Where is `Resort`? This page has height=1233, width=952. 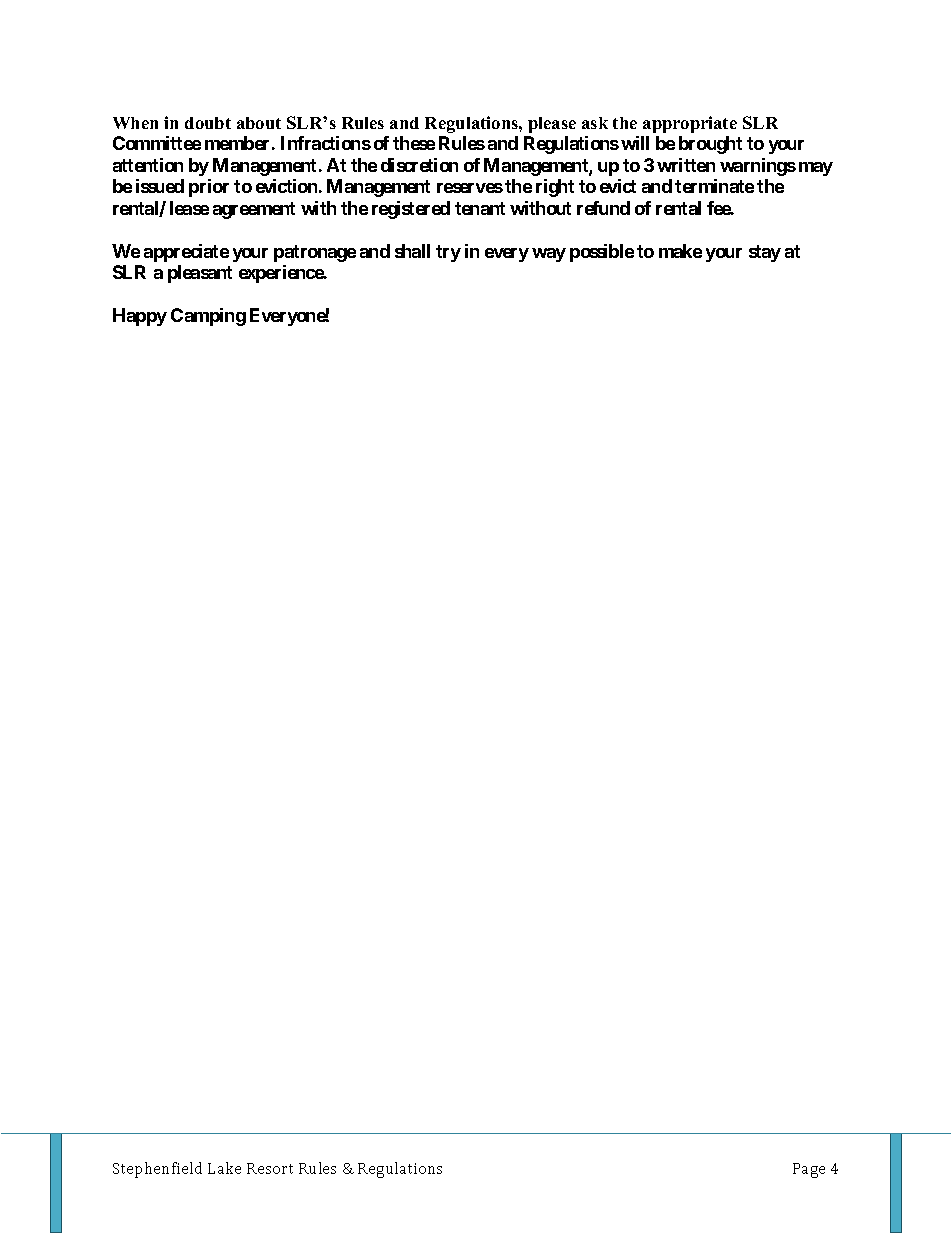 Resort is located at coordinates (270, 1168).
